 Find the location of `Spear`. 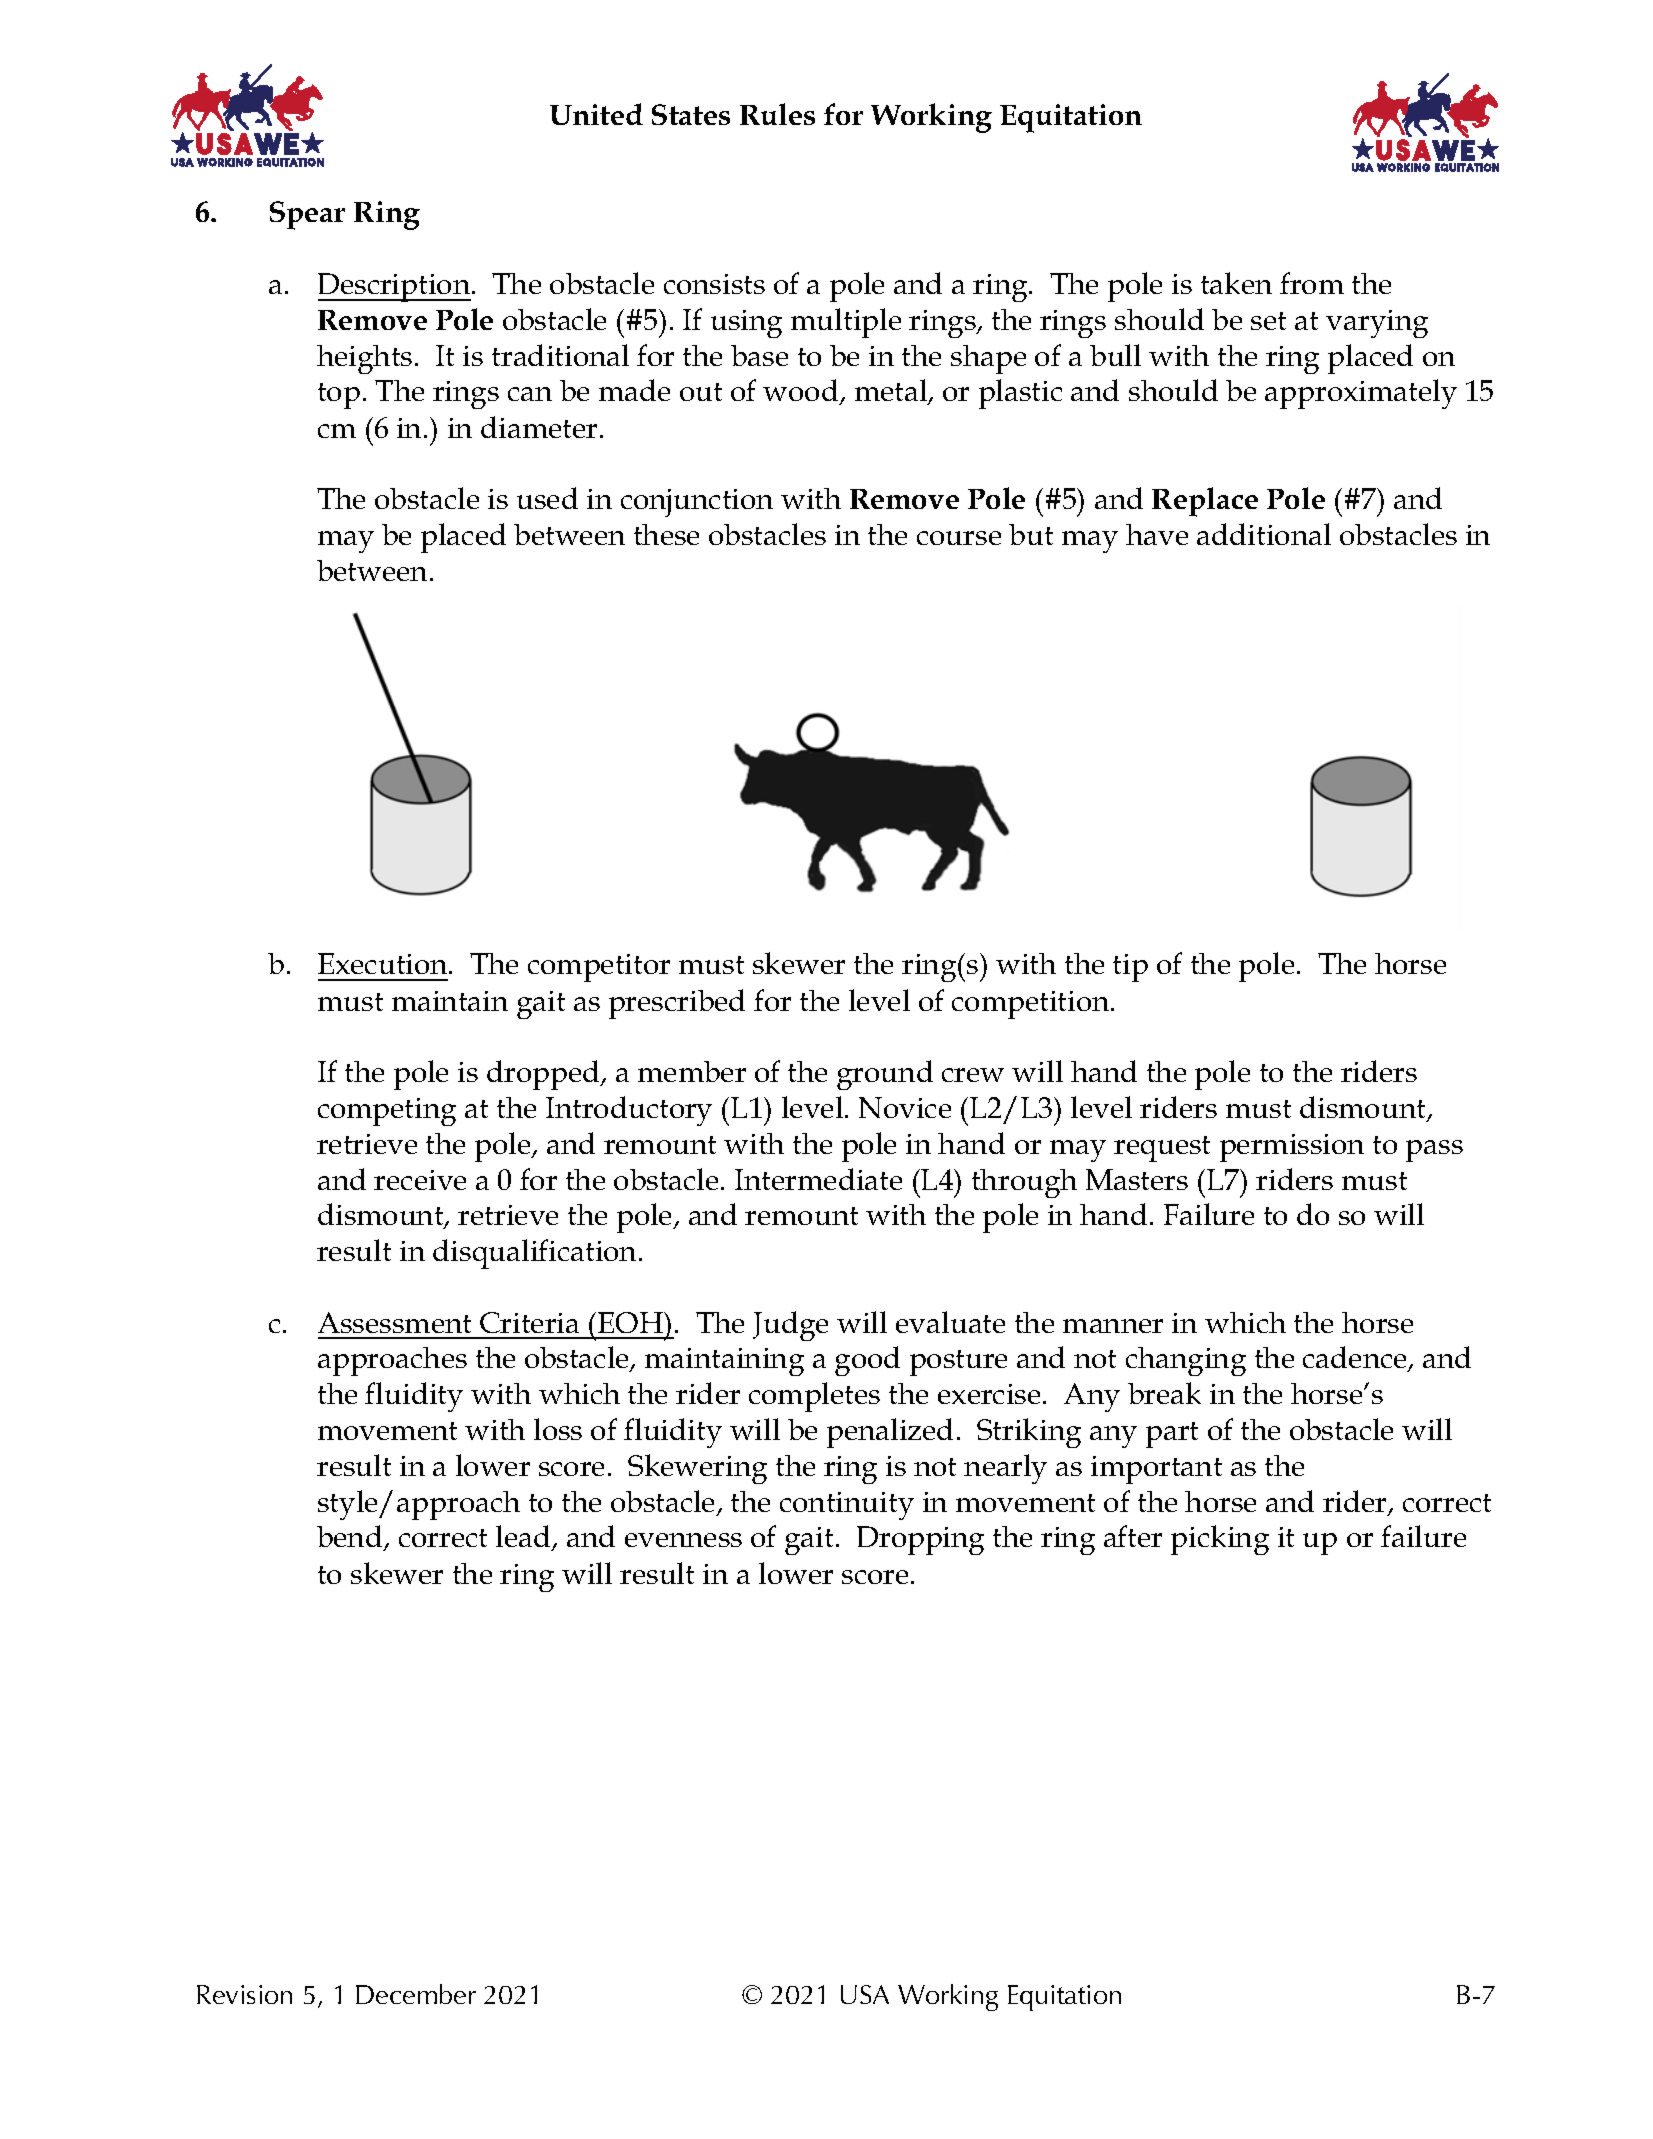

Spear is located at coordinates (307, 215).
